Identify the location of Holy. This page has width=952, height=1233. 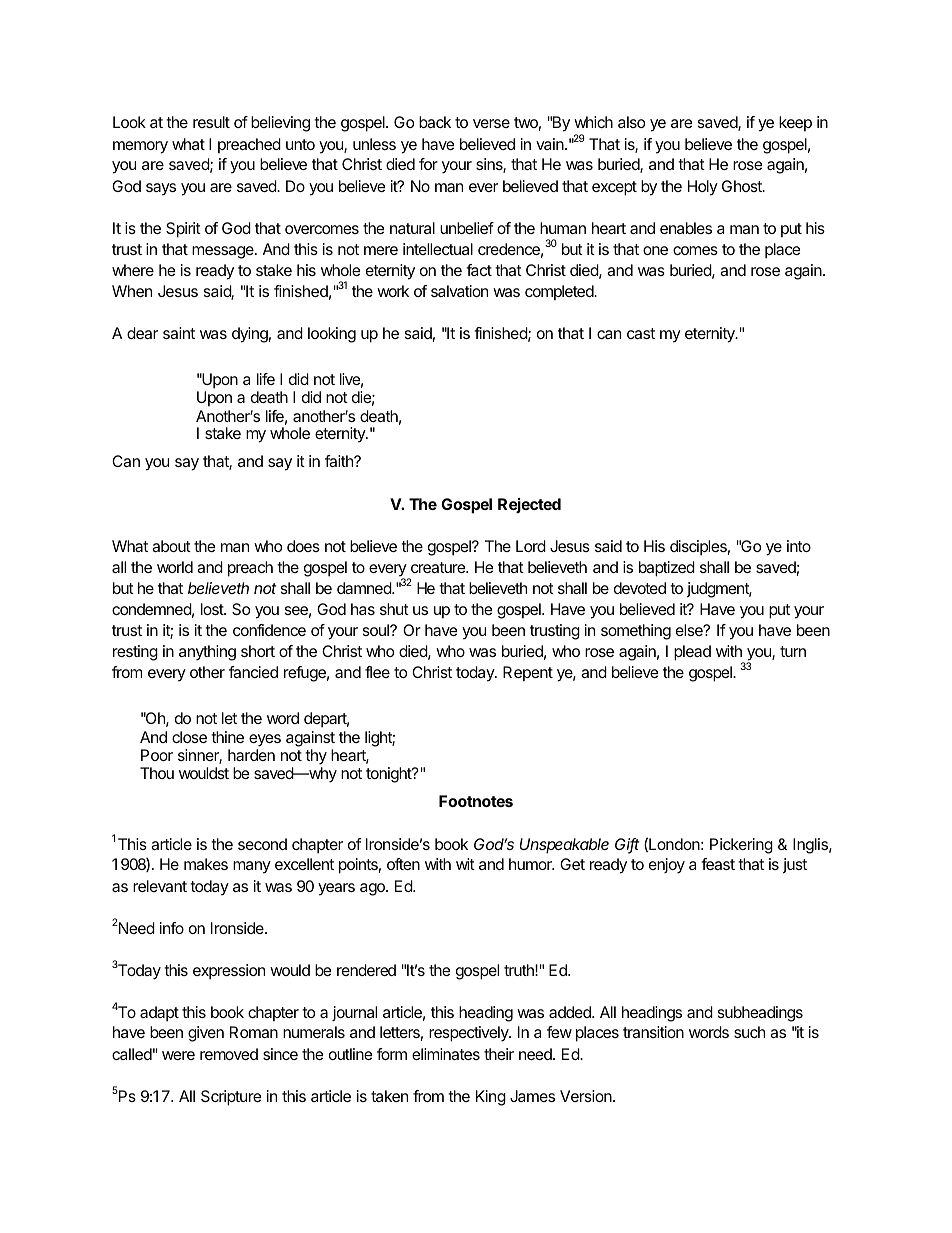
(703, 188).
